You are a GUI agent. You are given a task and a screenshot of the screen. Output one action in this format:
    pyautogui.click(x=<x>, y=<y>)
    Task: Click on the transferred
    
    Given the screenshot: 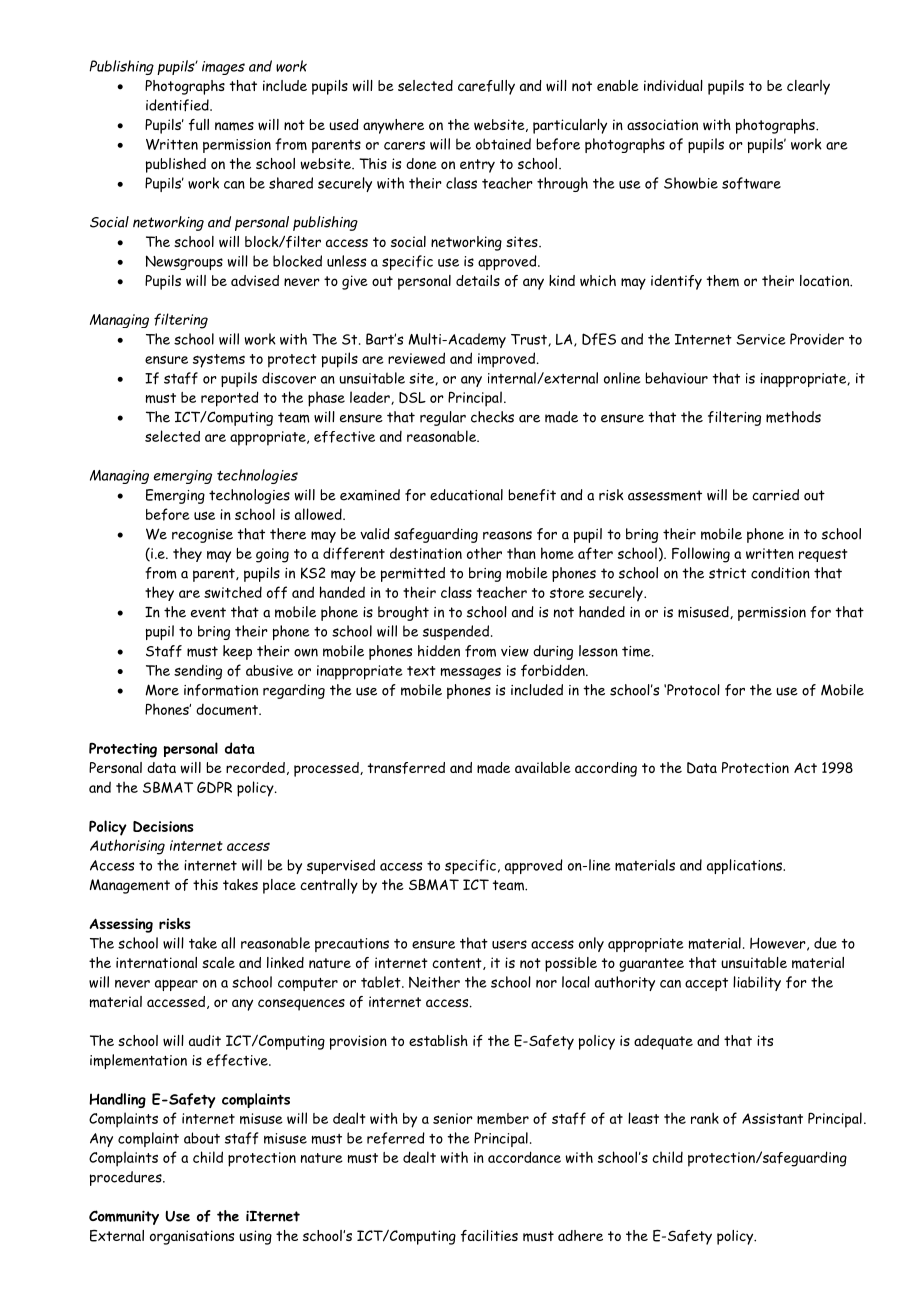 What is the action you would take?
    pyautogui.click(x=406, y=768)
